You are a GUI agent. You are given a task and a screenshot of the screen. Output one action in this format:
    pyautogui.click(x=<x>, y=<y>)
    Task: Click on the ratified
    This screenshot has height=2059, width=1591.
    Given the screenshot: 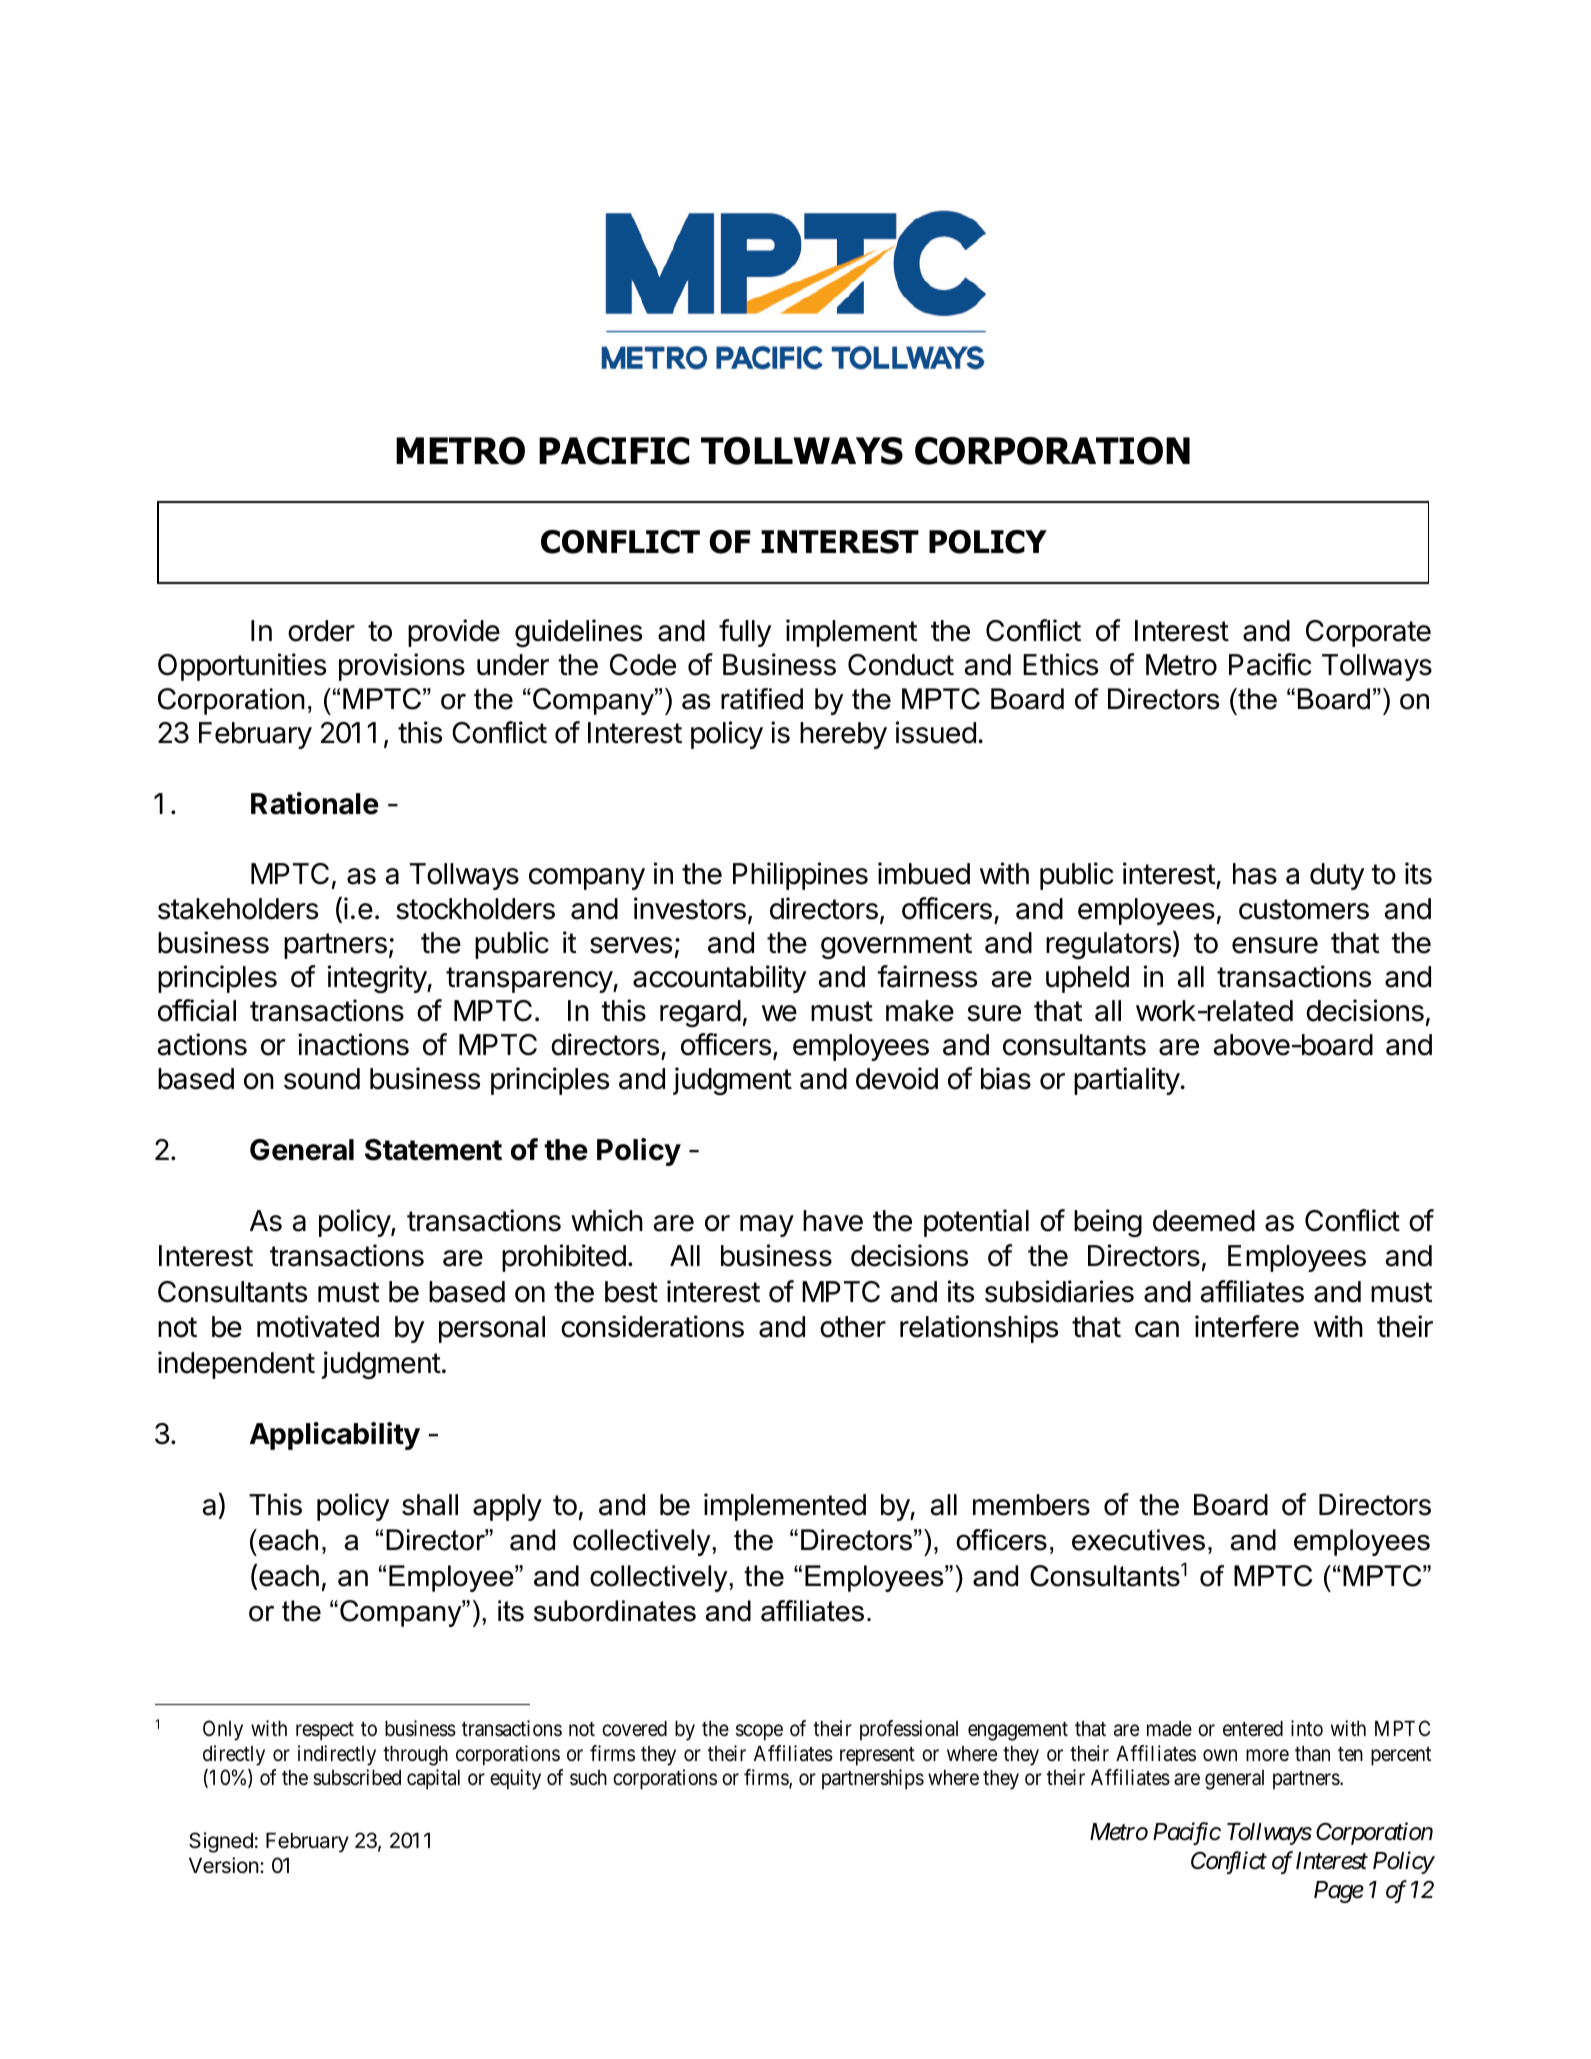 What is the action you would take?
    pyautogui.click(x=762, y=699)
